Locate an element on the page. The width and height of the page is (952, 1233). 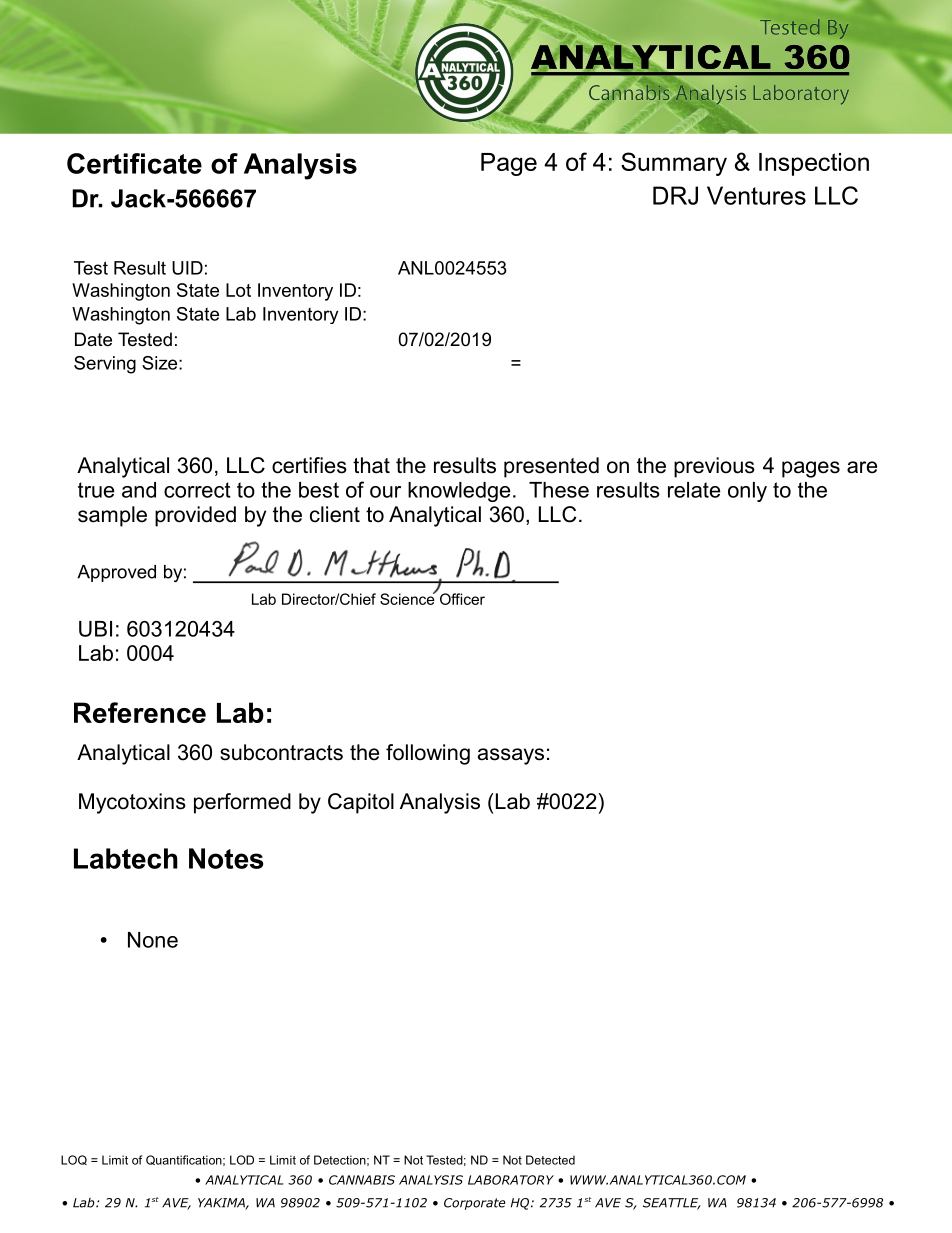
LOD is located at coordinates (242, 1160).
